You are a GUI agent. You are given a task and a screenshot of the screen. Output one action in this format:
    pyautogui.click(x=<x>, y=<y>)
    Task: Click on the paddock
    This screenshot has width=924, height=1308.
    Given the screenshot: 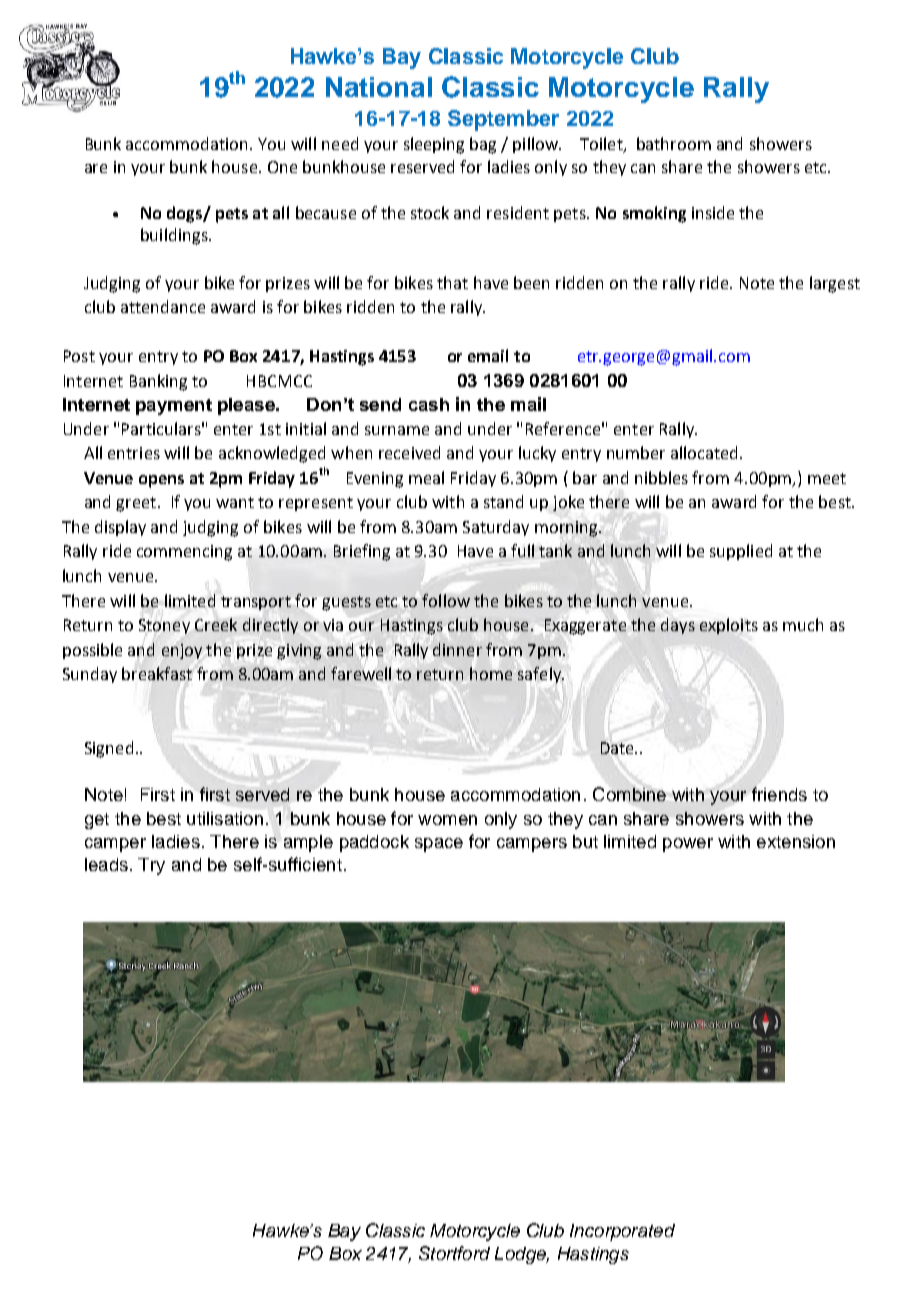 What is the action you would take?
    pyautogui.click(x=374, y=843)
